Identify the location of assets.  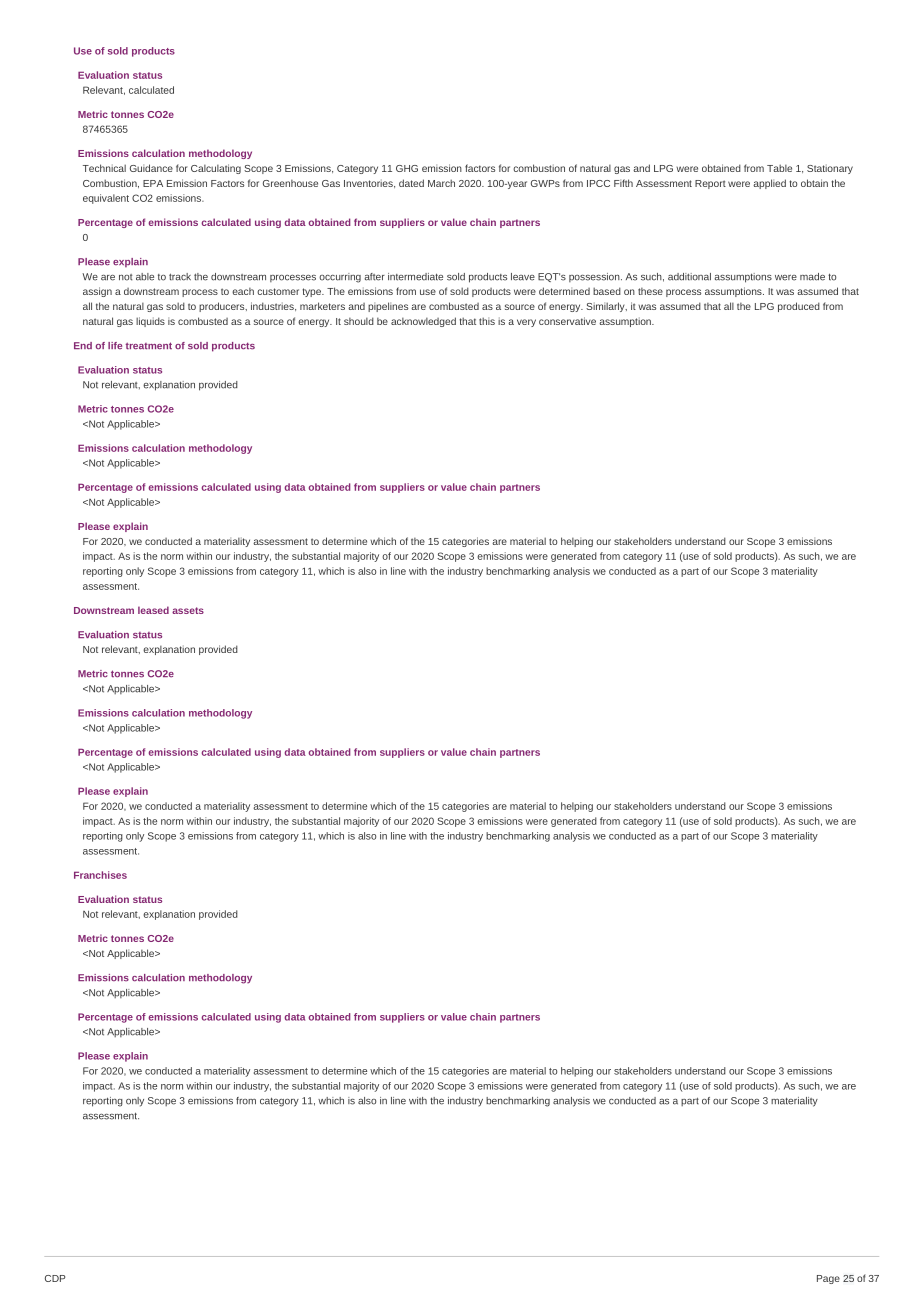
(188, 610).
